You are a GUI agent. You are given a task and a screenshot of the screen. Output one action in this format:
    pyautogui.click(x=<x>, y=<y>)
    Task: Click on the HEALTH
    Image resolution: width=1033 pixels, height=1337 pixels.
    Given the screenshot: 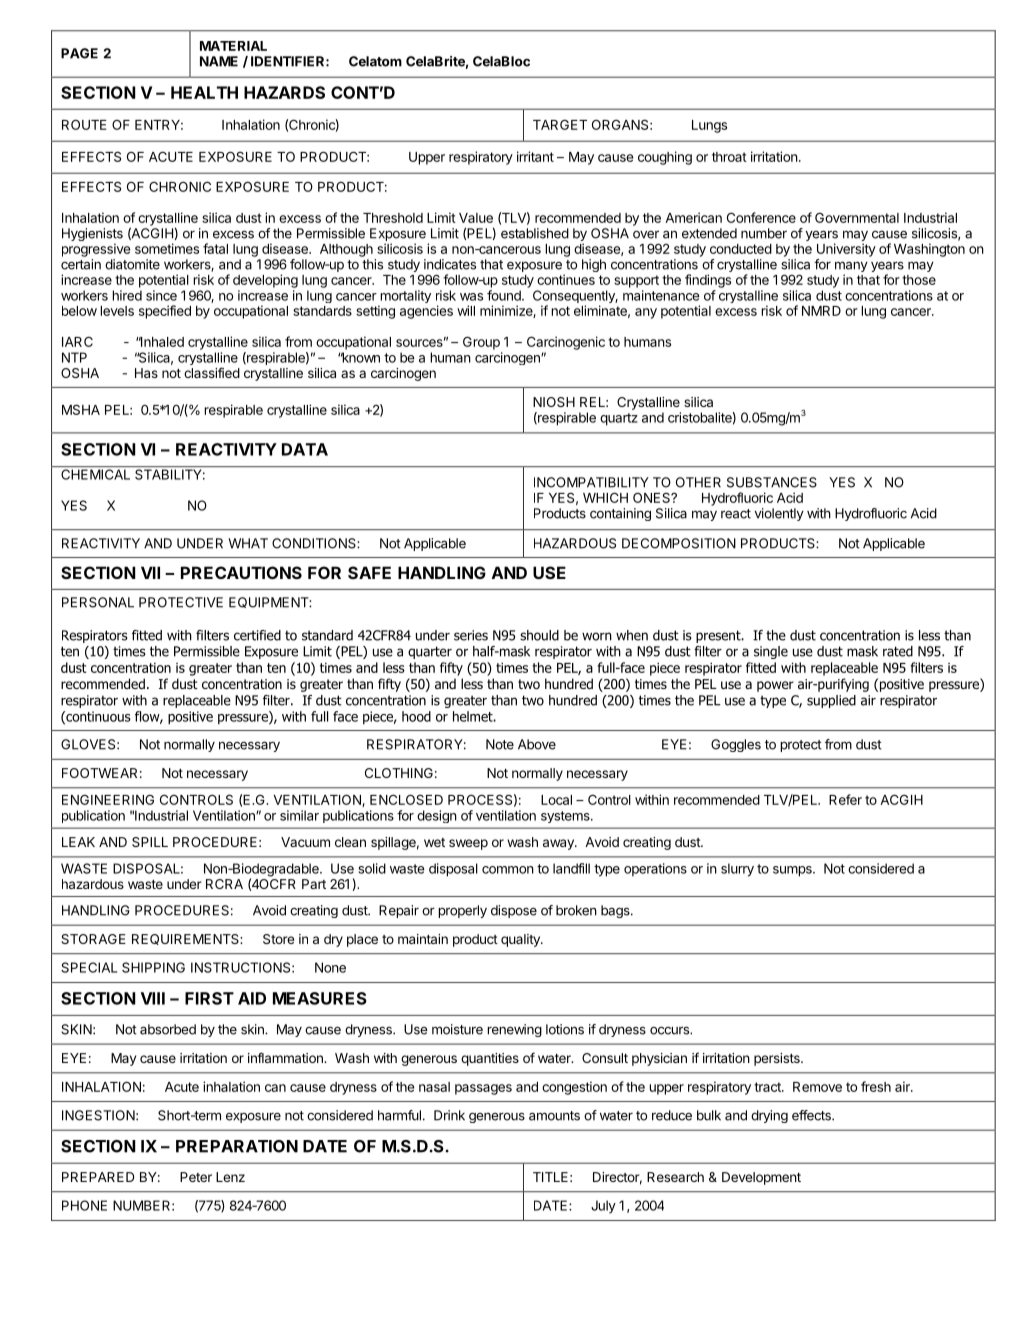 What is the action you would take?
    pyautogui.click(x=204, y=92)
